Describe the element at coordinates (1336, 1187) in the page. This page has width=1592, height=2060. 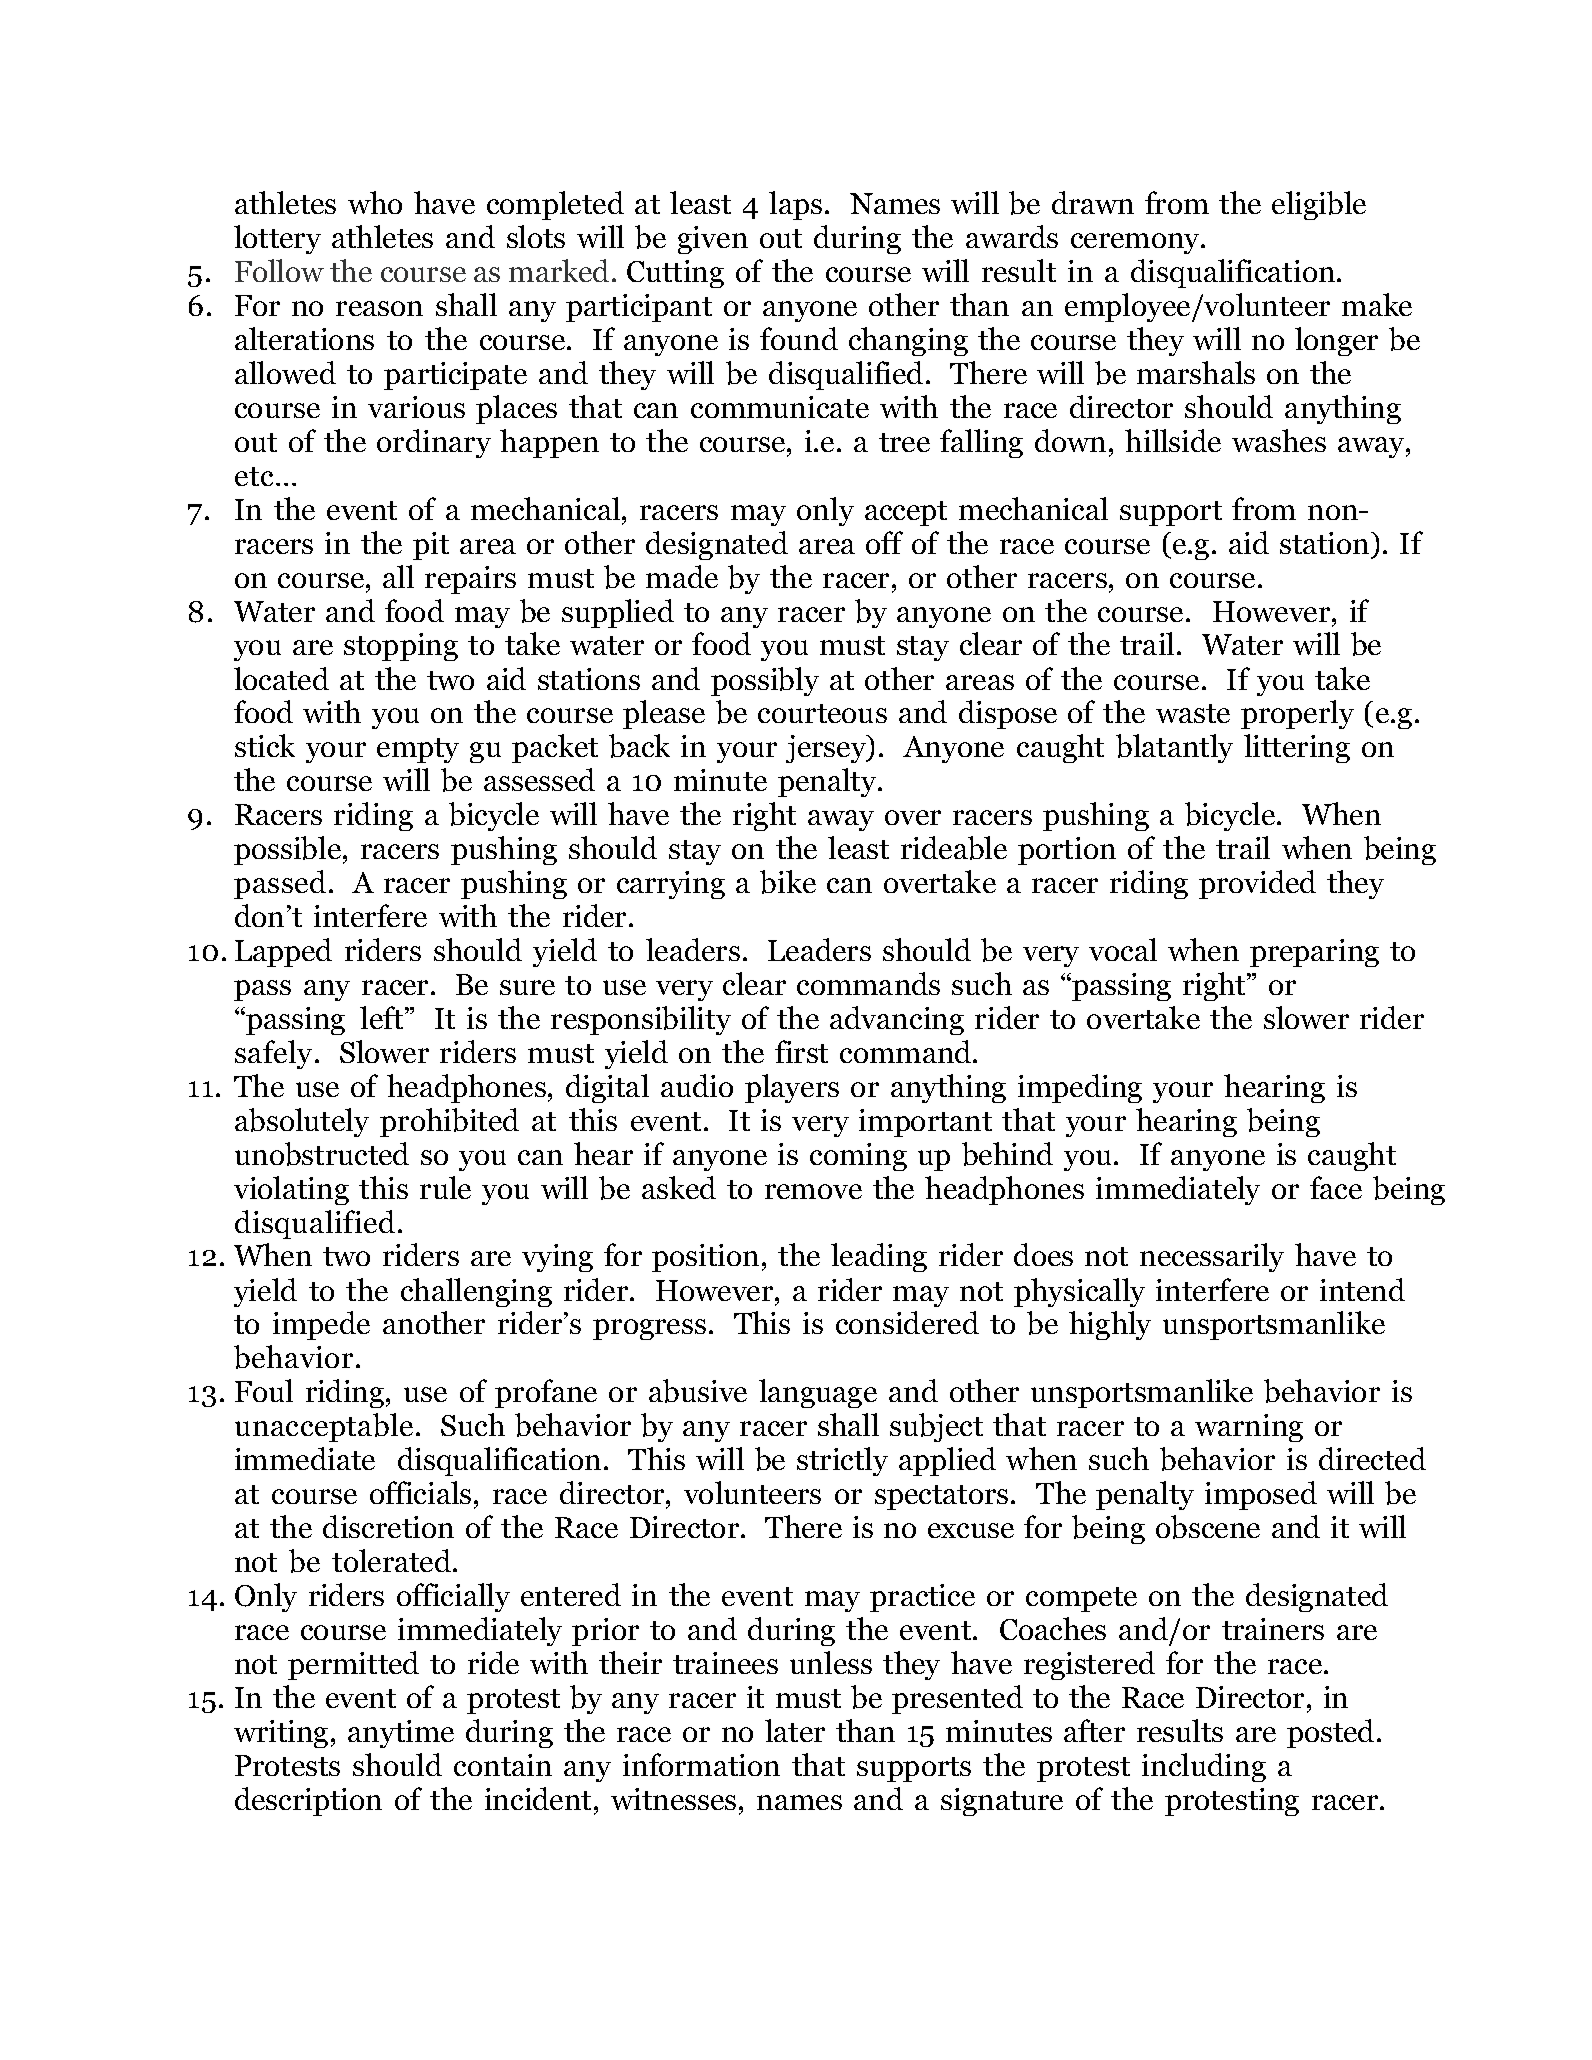
I see `face` at that location.
